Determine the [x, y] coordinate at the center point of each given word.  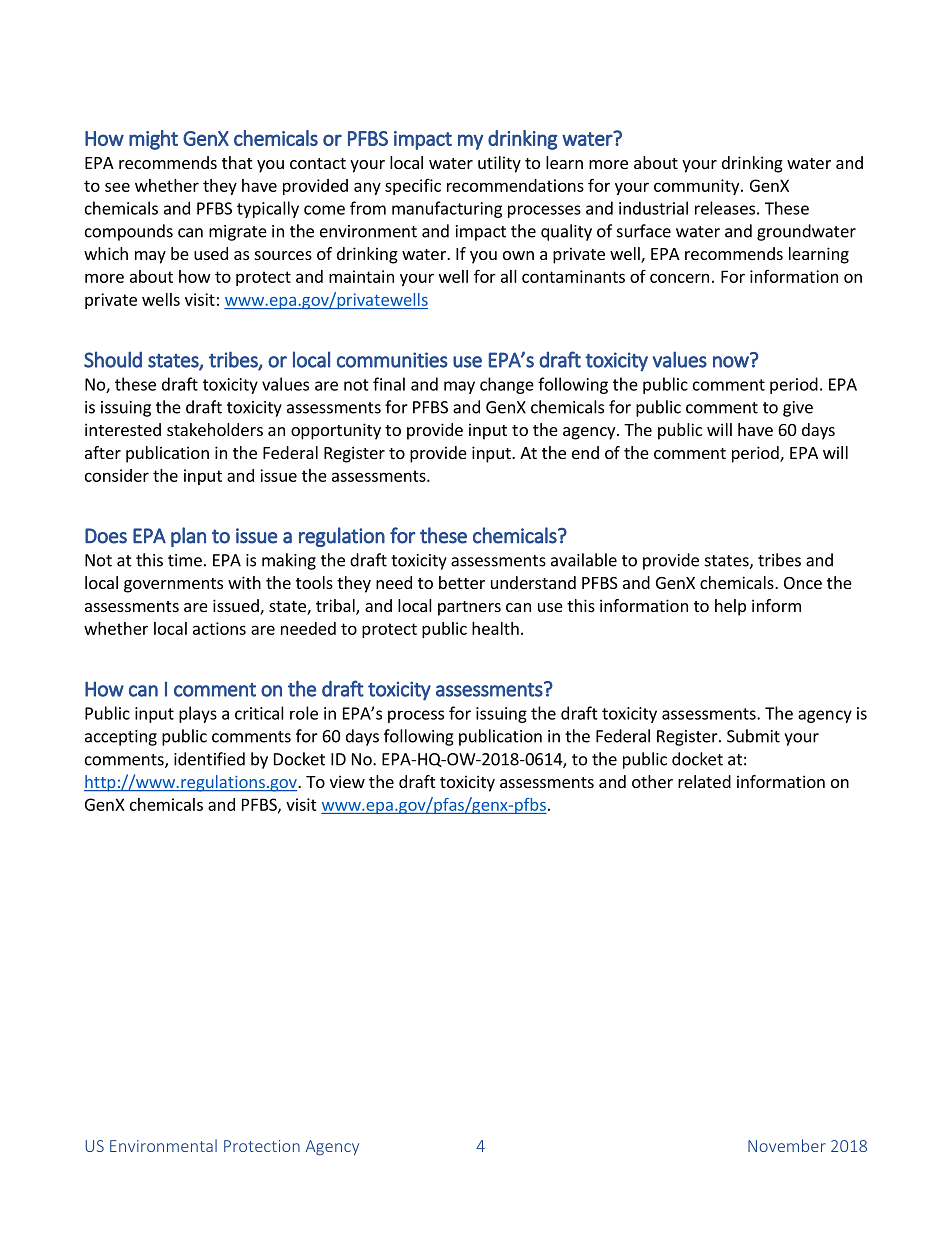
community [698, 187]
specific [413, 187]
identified [209, 759]
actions [219, 628]
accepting [121, 738]
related [704, 781]
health [495, 628]
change [507, 385]
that [237, 162]
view [347, 781]
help [730, 607]
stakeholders [215, 429]
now [732, 361]
